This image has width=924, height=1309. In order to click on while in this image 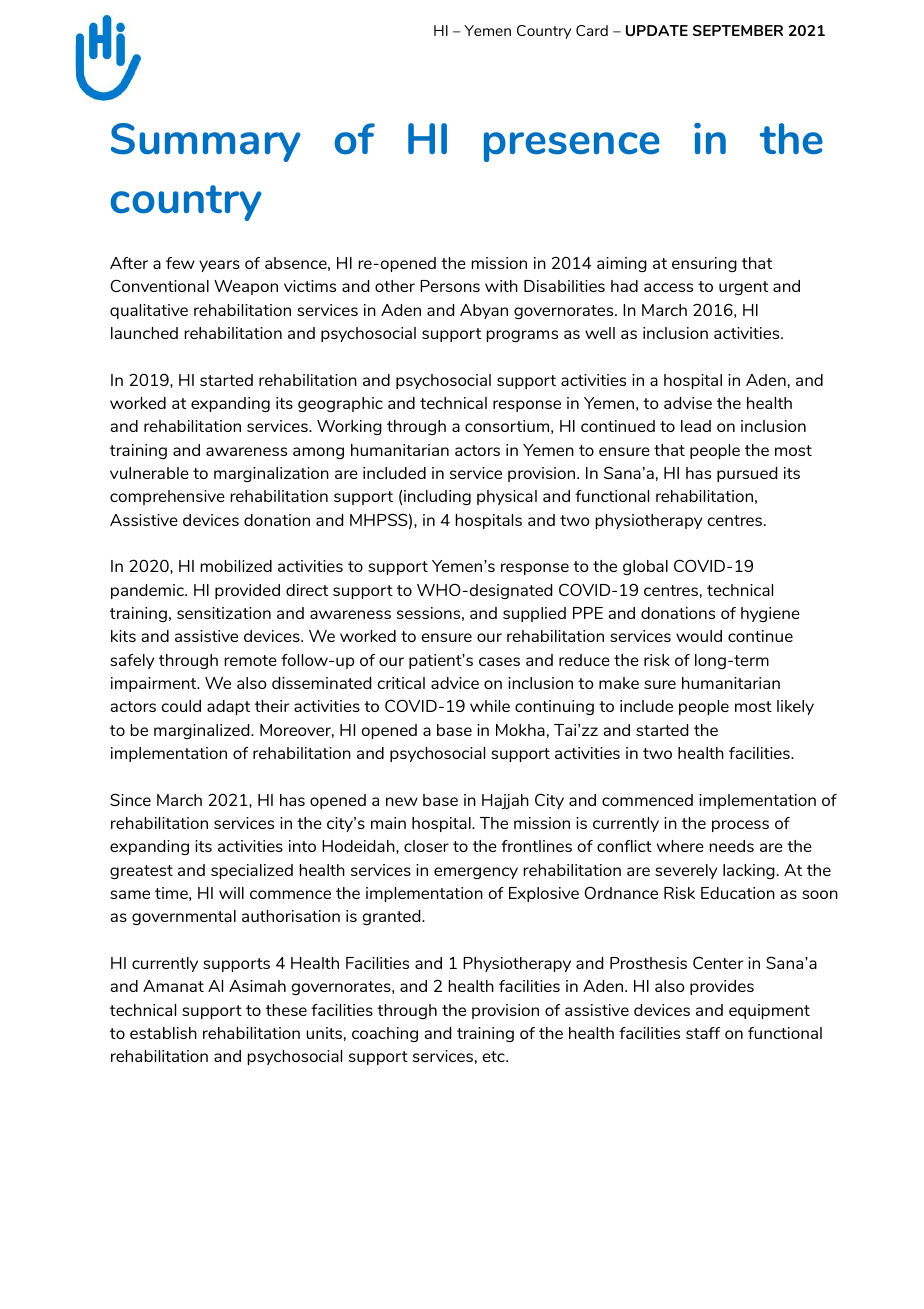, I will do `click(490, 706)`.
